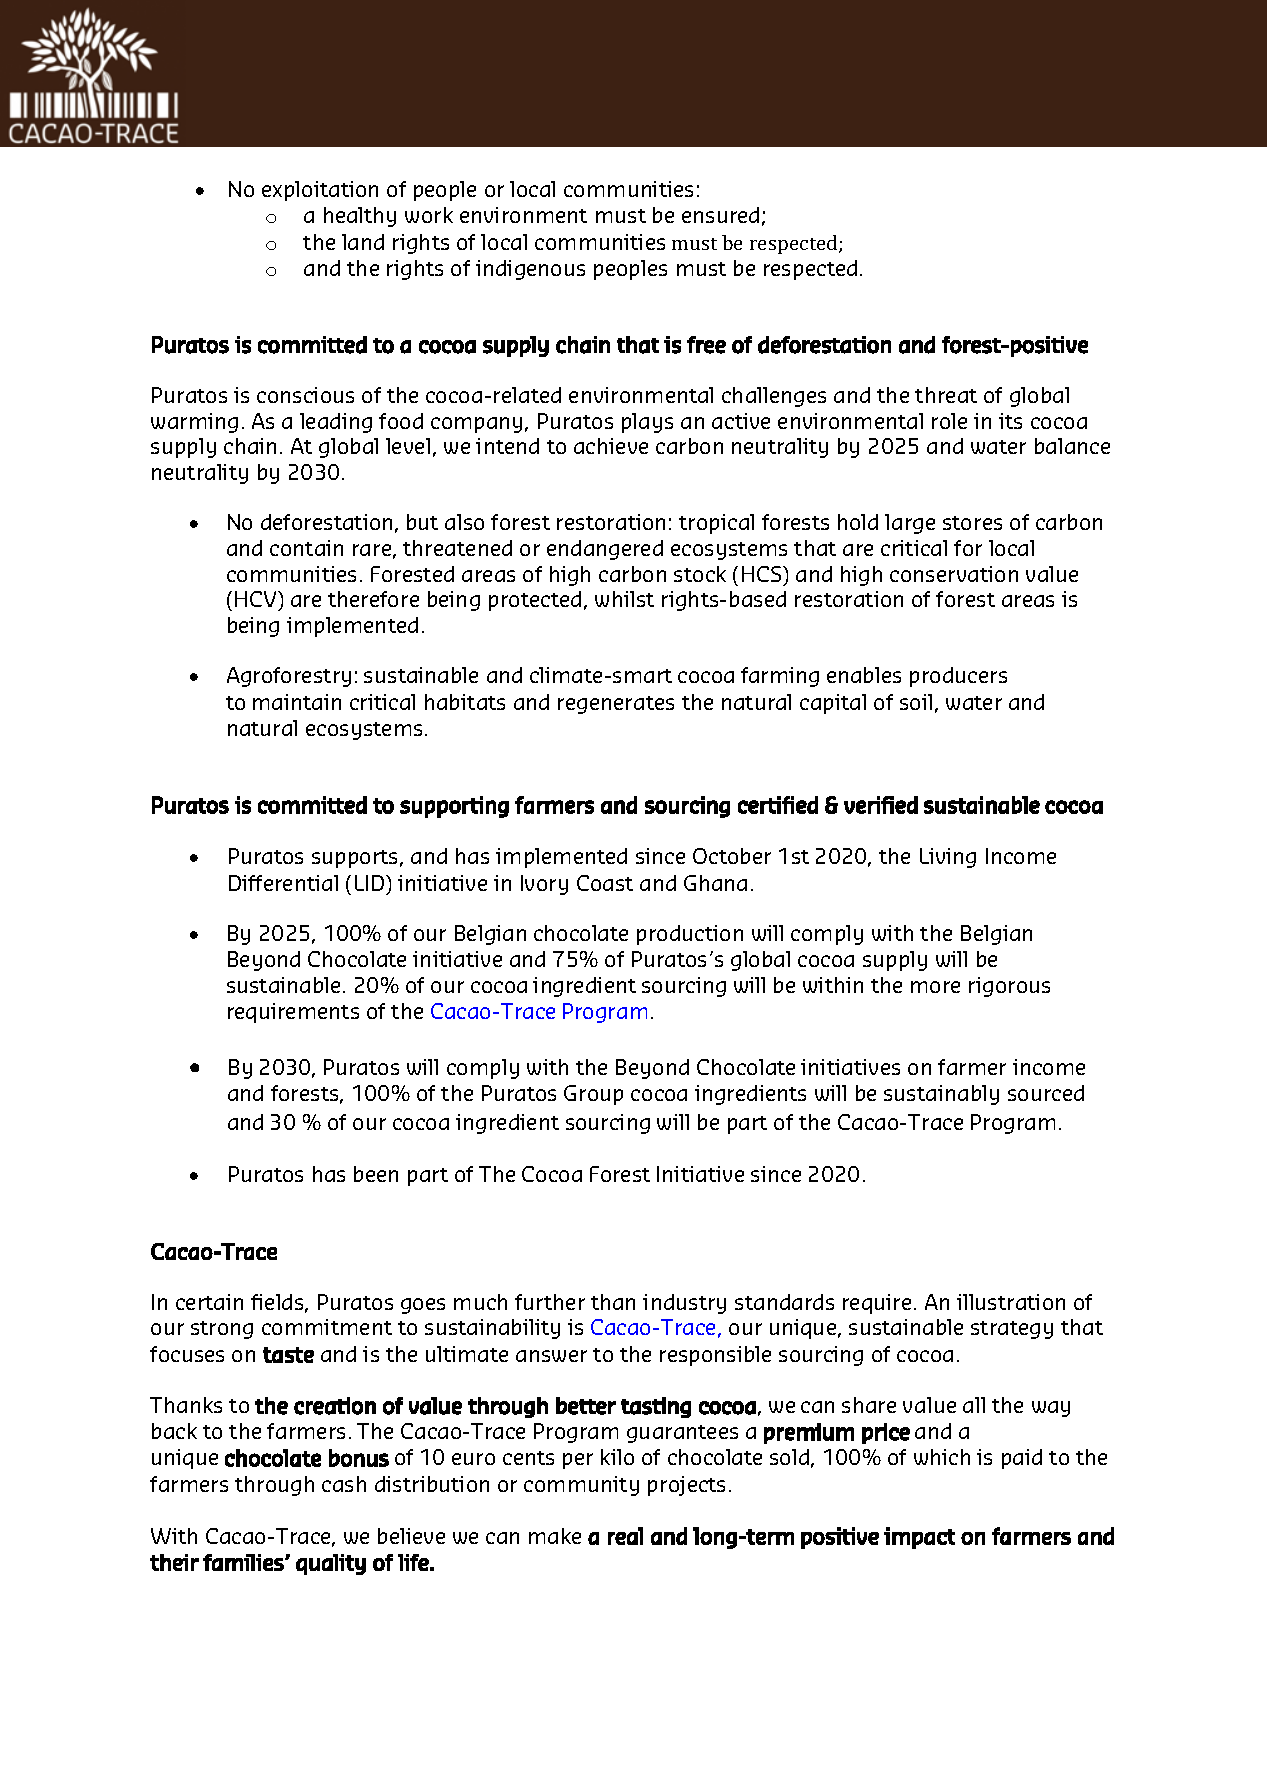 This page has width=1267, height=1791. What do you see at coordinates (616, 705) in the page?
I see `regenerates` at bounding box center [616, 705].
